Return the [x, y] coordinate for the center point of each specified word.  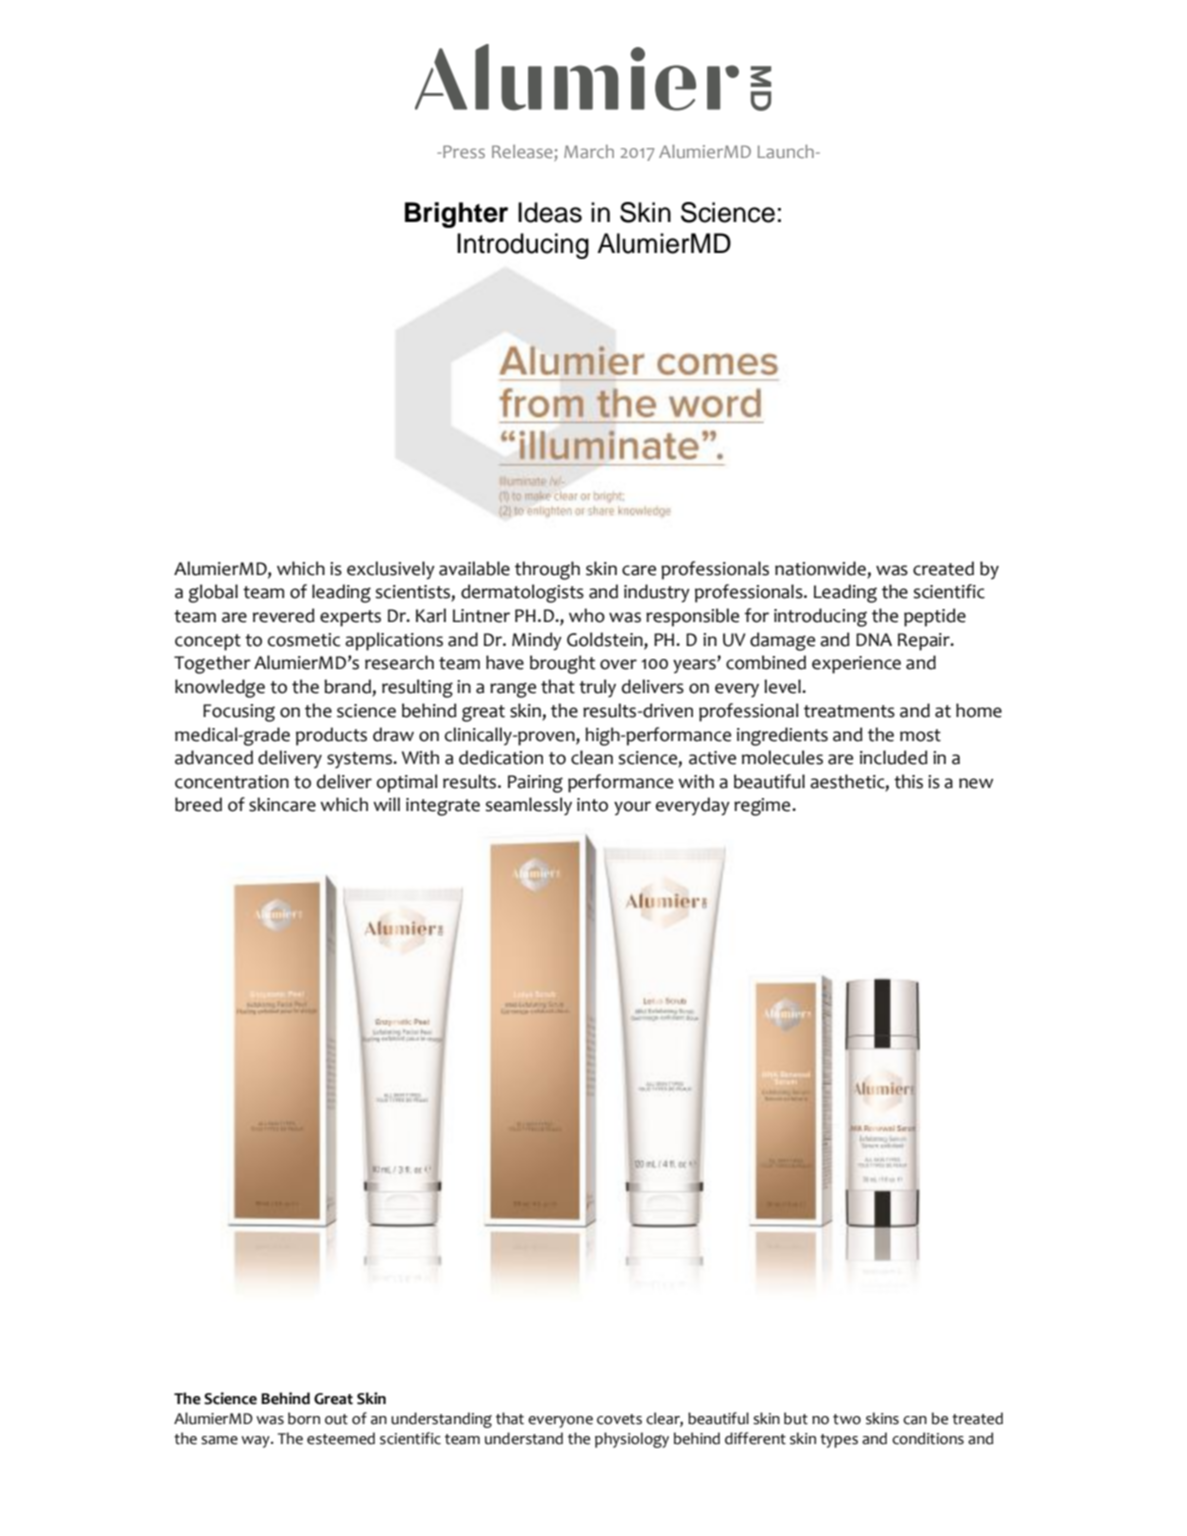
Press [464, 151]
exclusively [391, 570]
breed [198, 804]
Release [523, 153]
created [943, 568]
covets [619, 1419]
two [847, 1419]
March [589, 151]
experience [856, 665]
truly [597, 688]
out [336, 1419]
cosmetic [304, 640]
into [592, 805]
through [547, 570]
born [304, 1418]
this [908, 781]
